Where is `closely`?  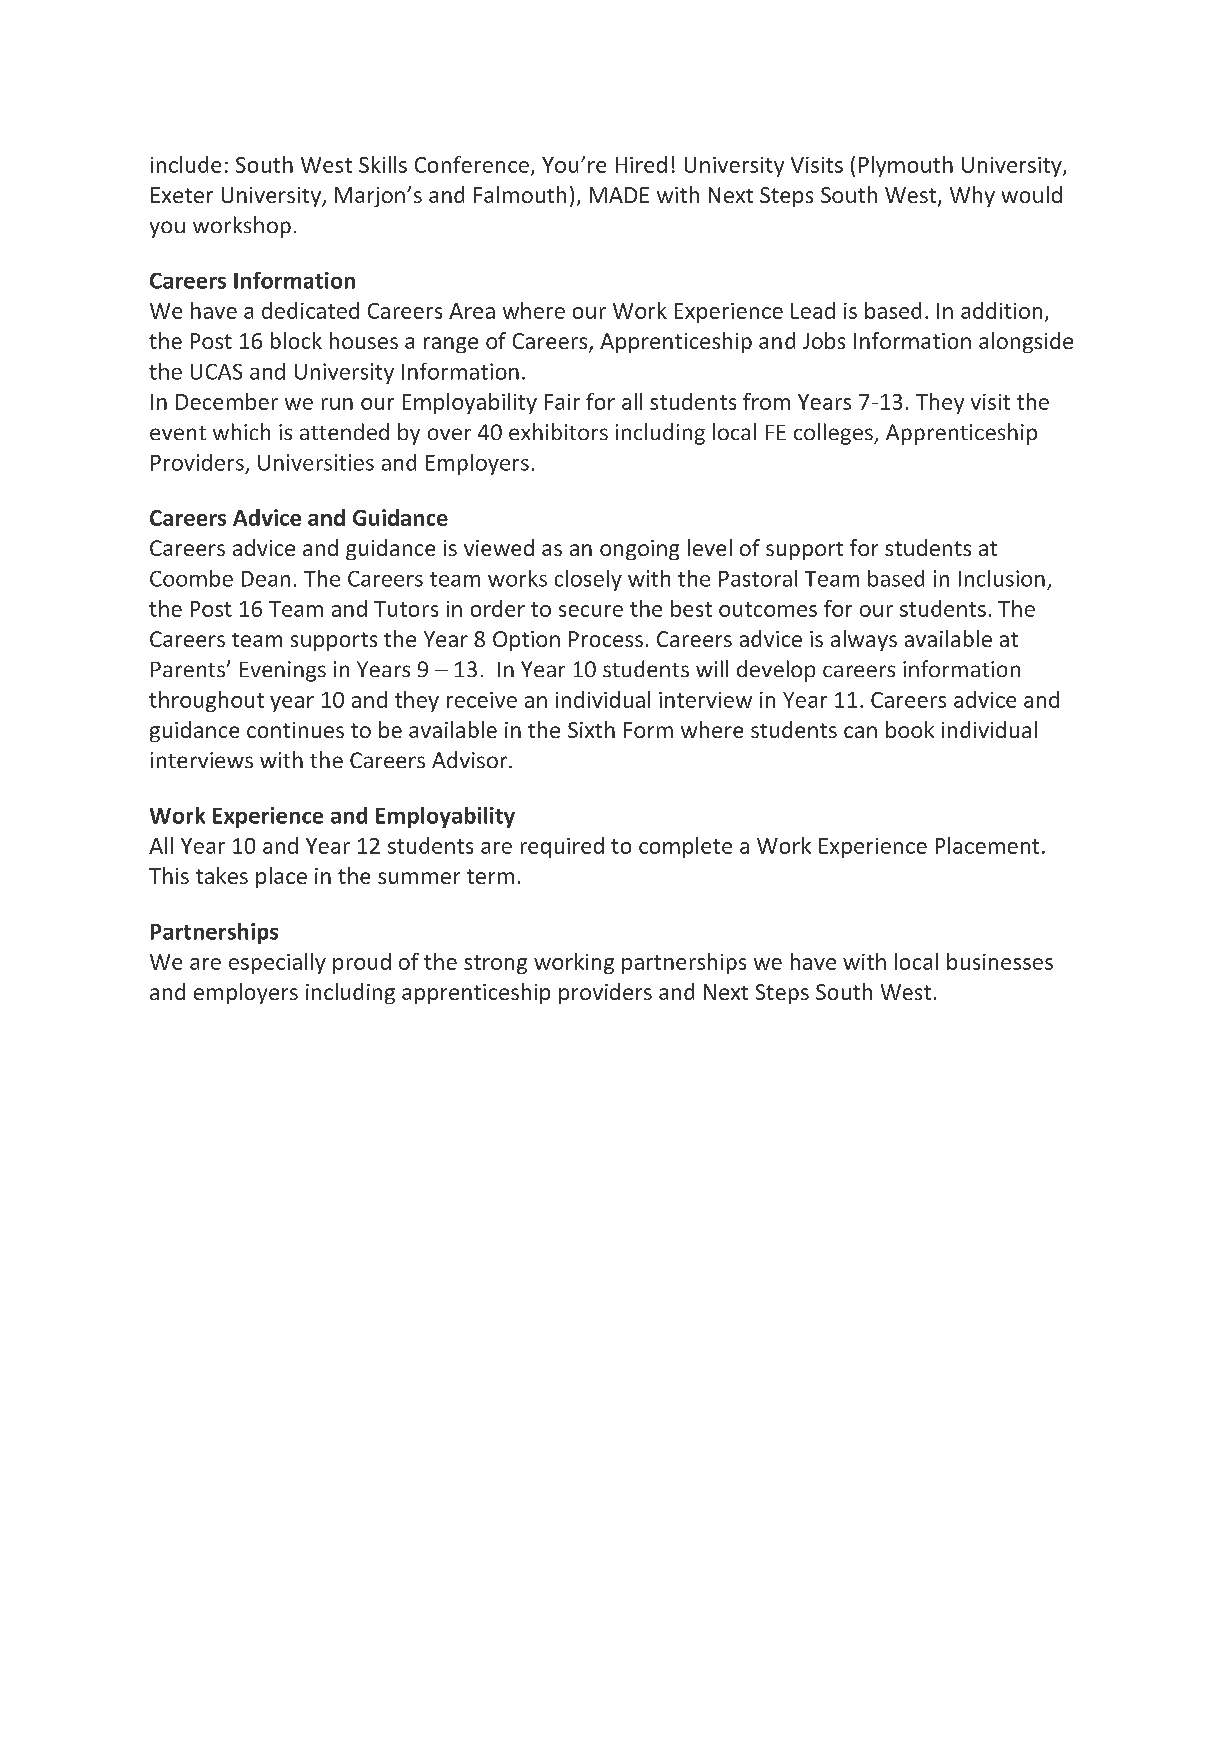 closely is located at coordinates (588, 580).
